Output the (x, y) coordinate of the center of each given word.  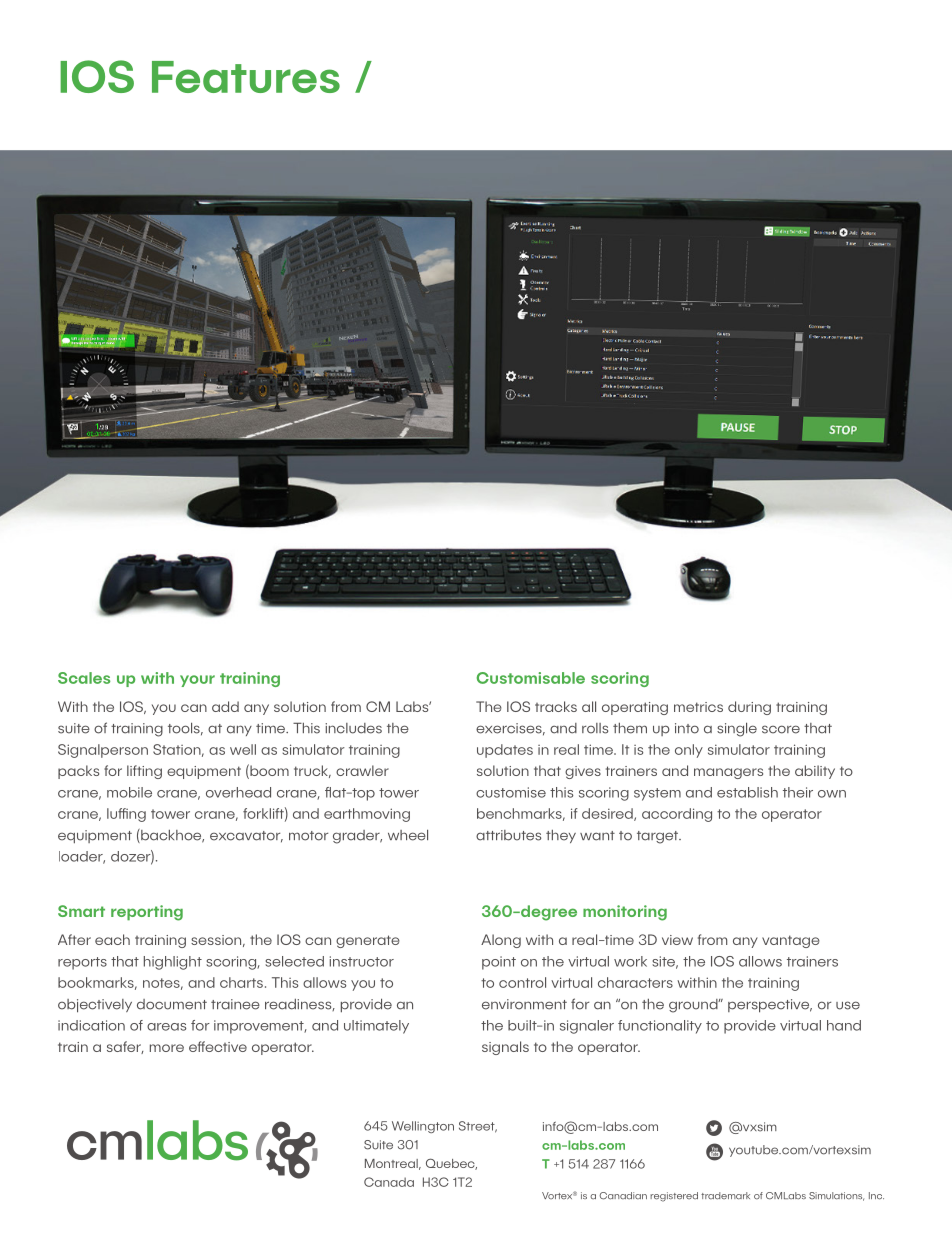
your (197, 681)
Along (501, 941)
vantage (791, 941)
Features (246, 77)
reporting (147, 913)
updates (505, 751)
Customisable (531, 678)
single (737, 729)
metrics (698, 707)
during (749, 708)
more (167, 1048)
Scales (84, 678)
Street (478, 1127)
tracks (556, 706)
